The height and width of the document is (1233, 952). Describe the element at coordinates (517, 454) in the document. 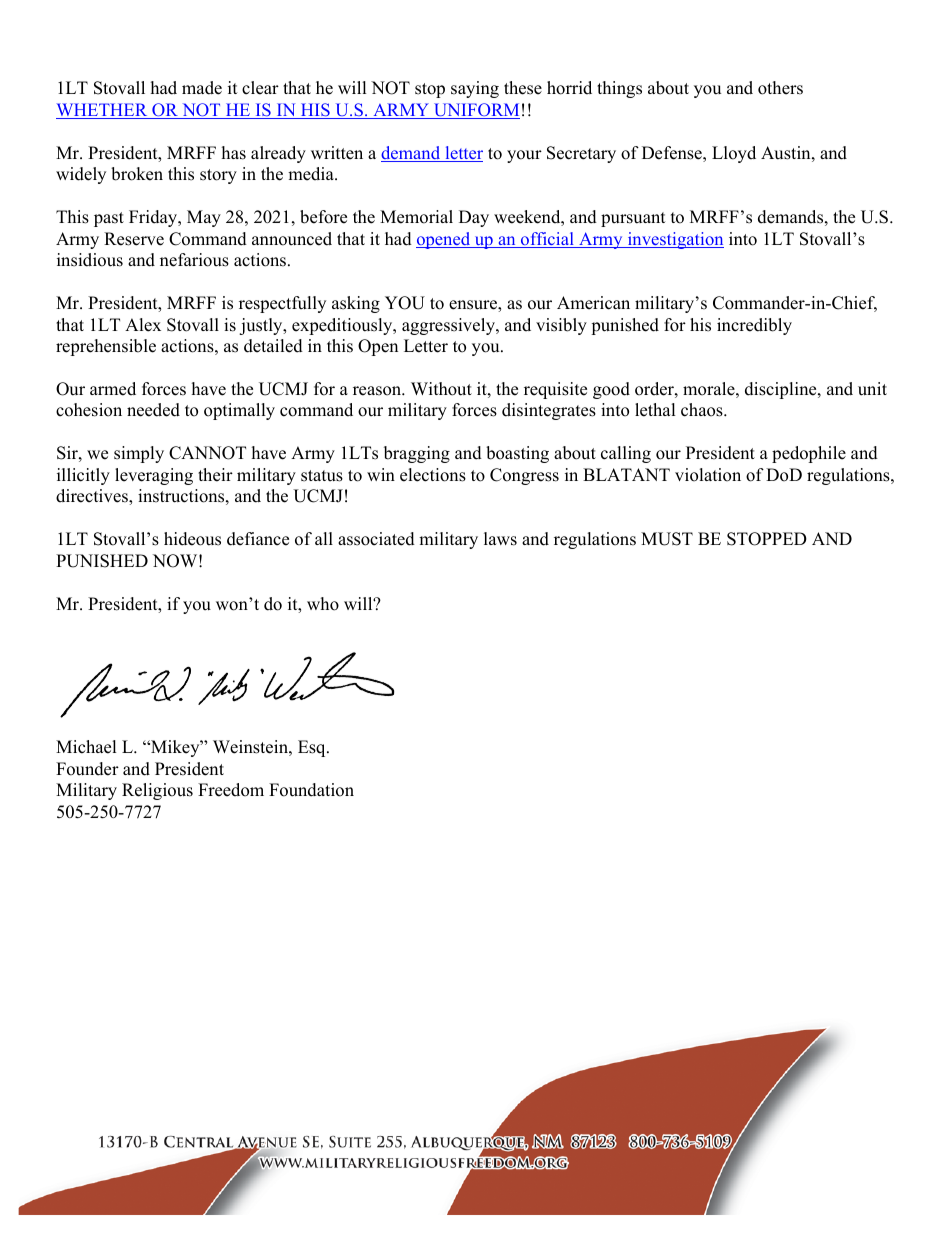

I see `boasting` at that location.
